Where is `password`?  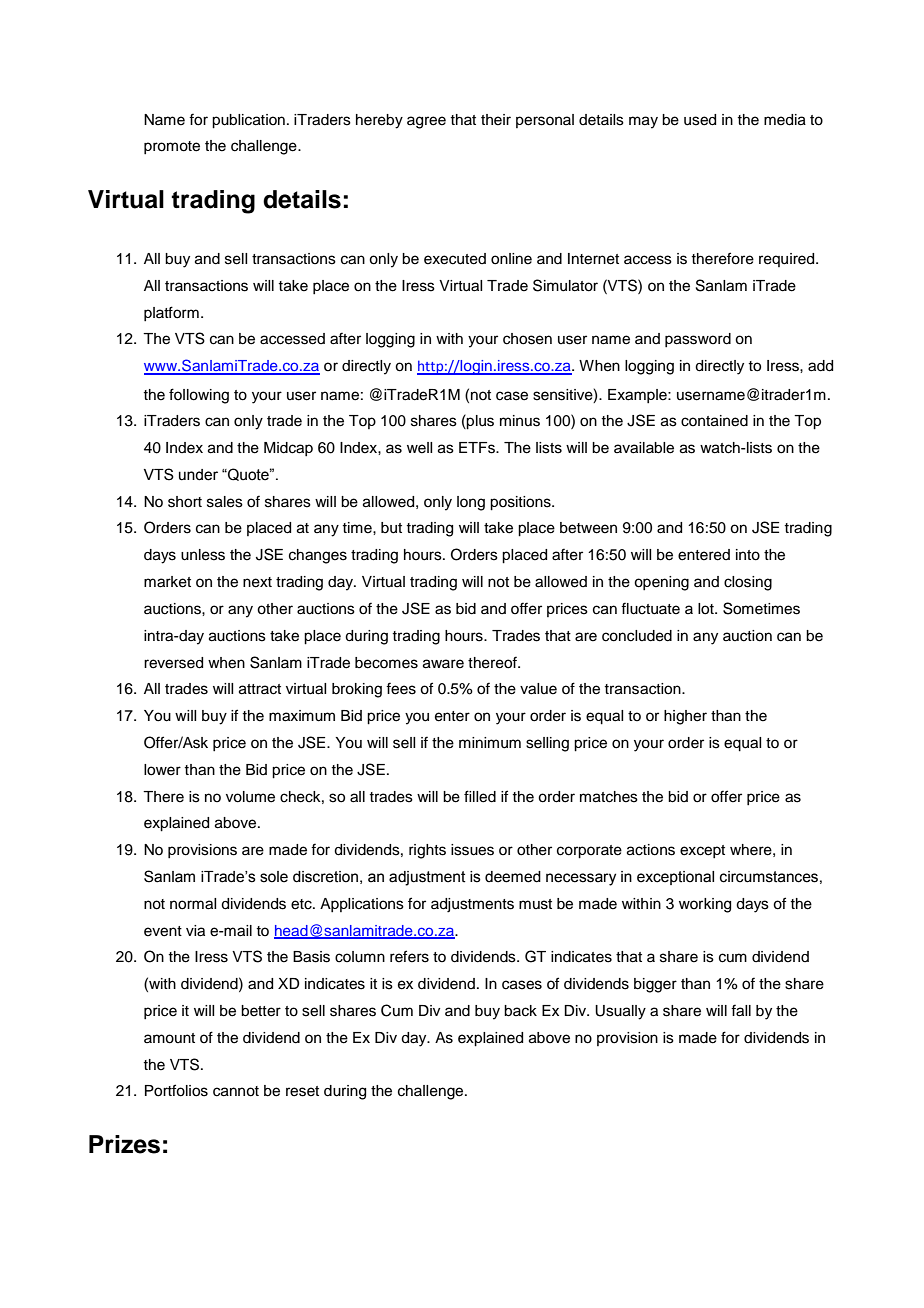
password is located at coordinates (698, 340).
